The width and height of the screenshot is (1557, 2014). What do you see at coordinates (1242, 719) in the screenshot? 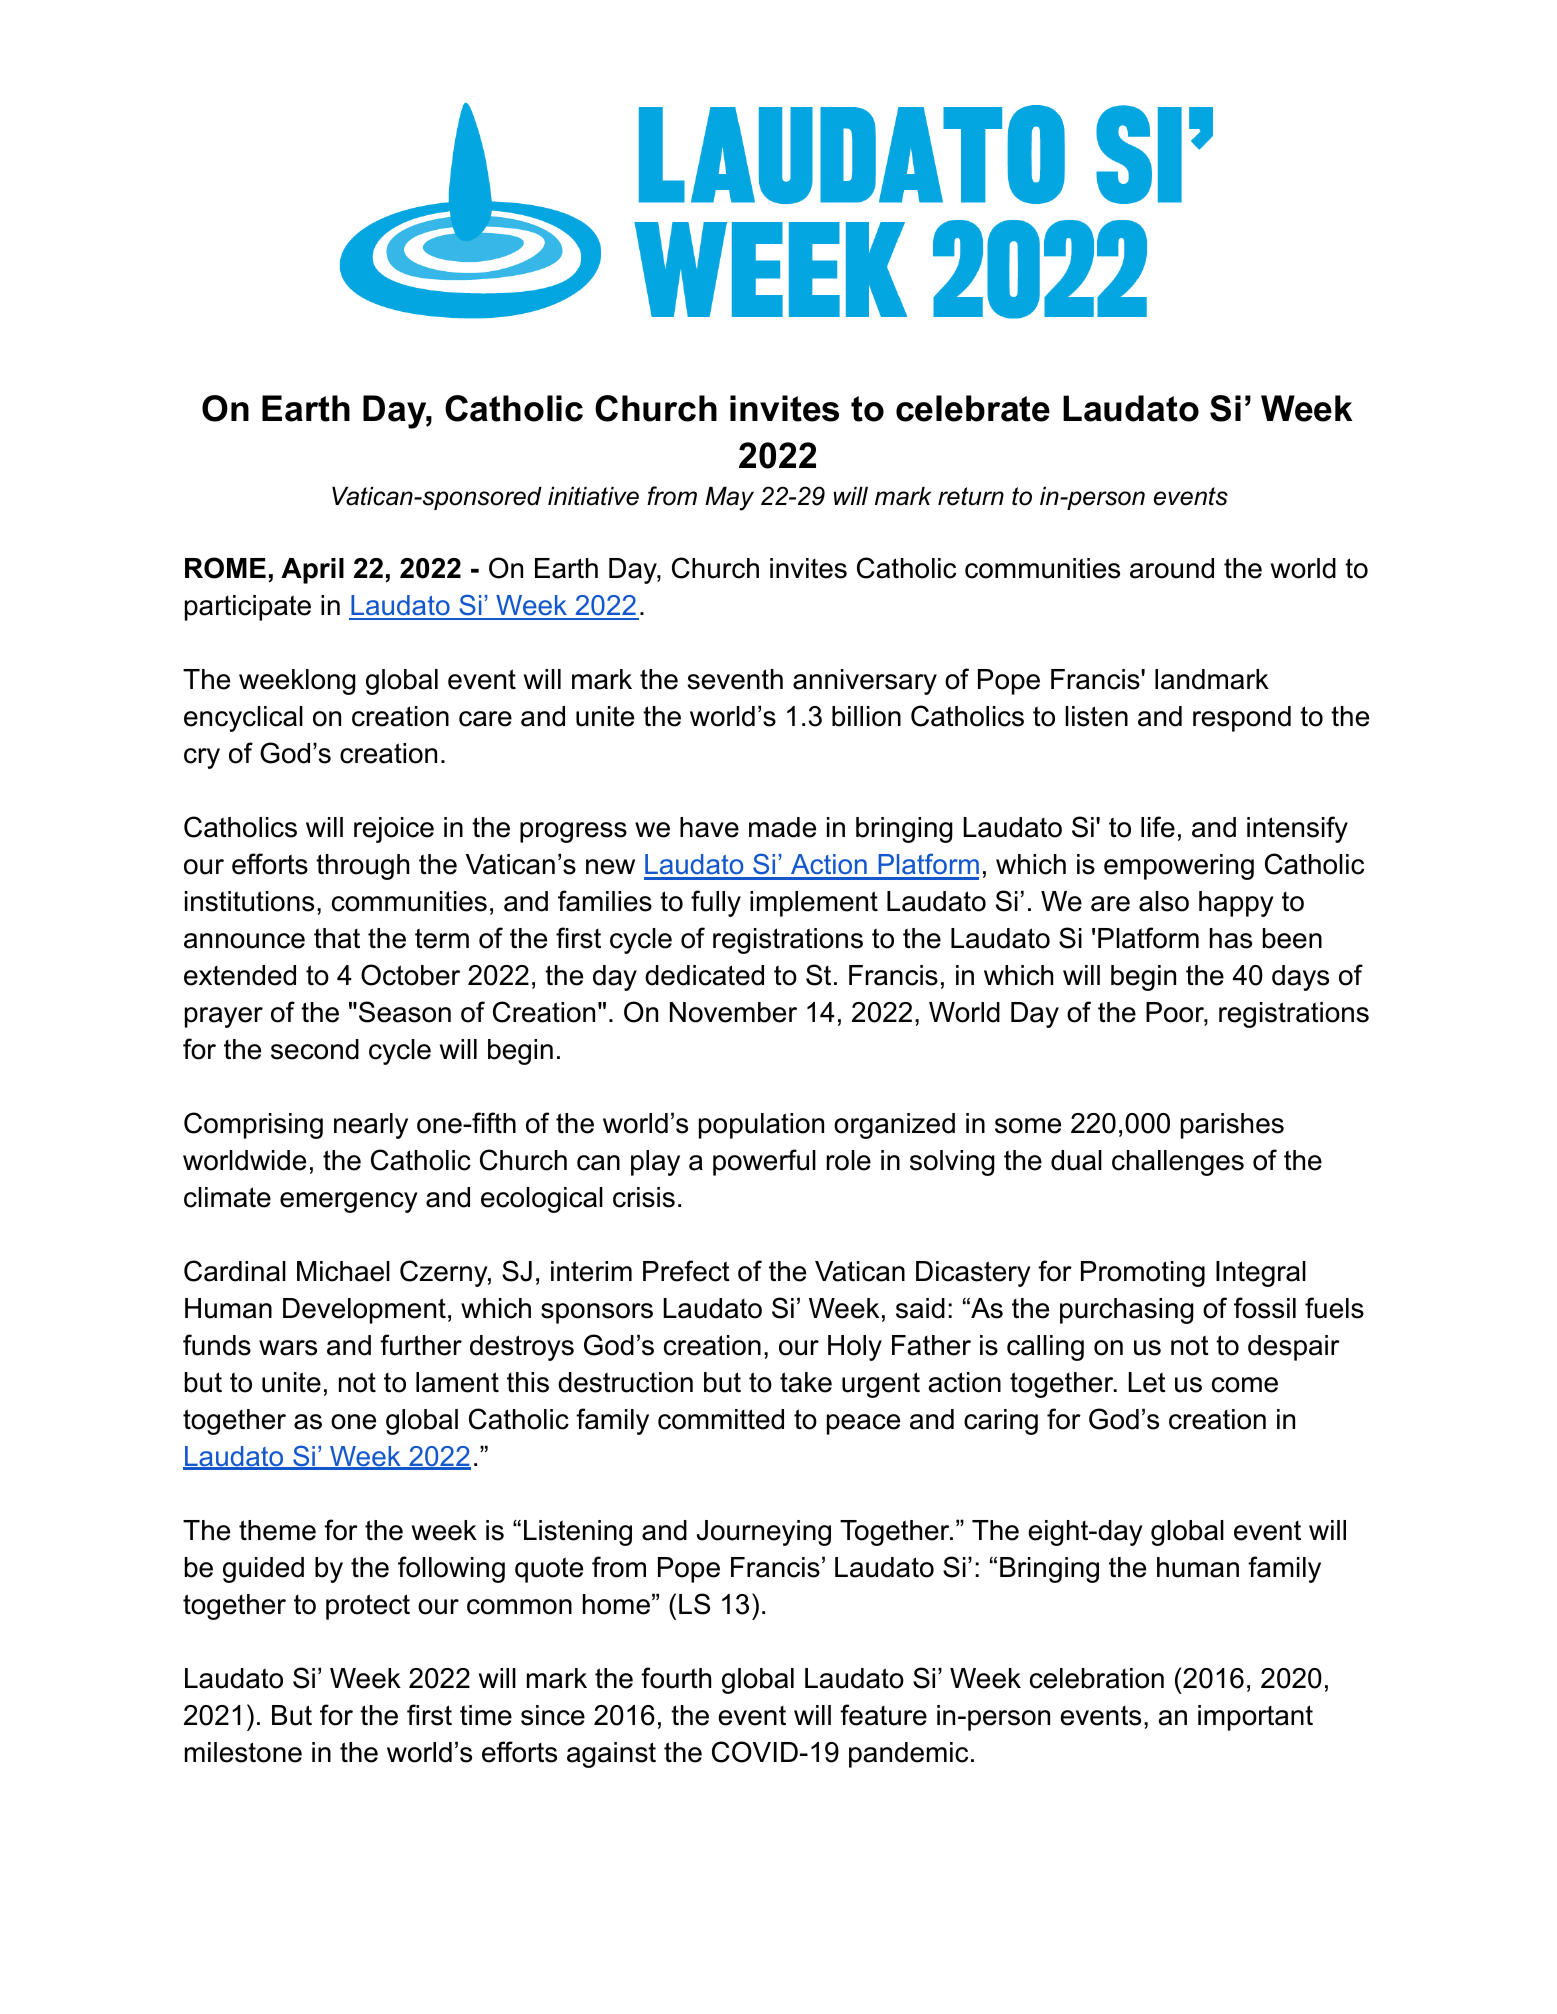
I see `respond` at bounding box center [1242, 719].
